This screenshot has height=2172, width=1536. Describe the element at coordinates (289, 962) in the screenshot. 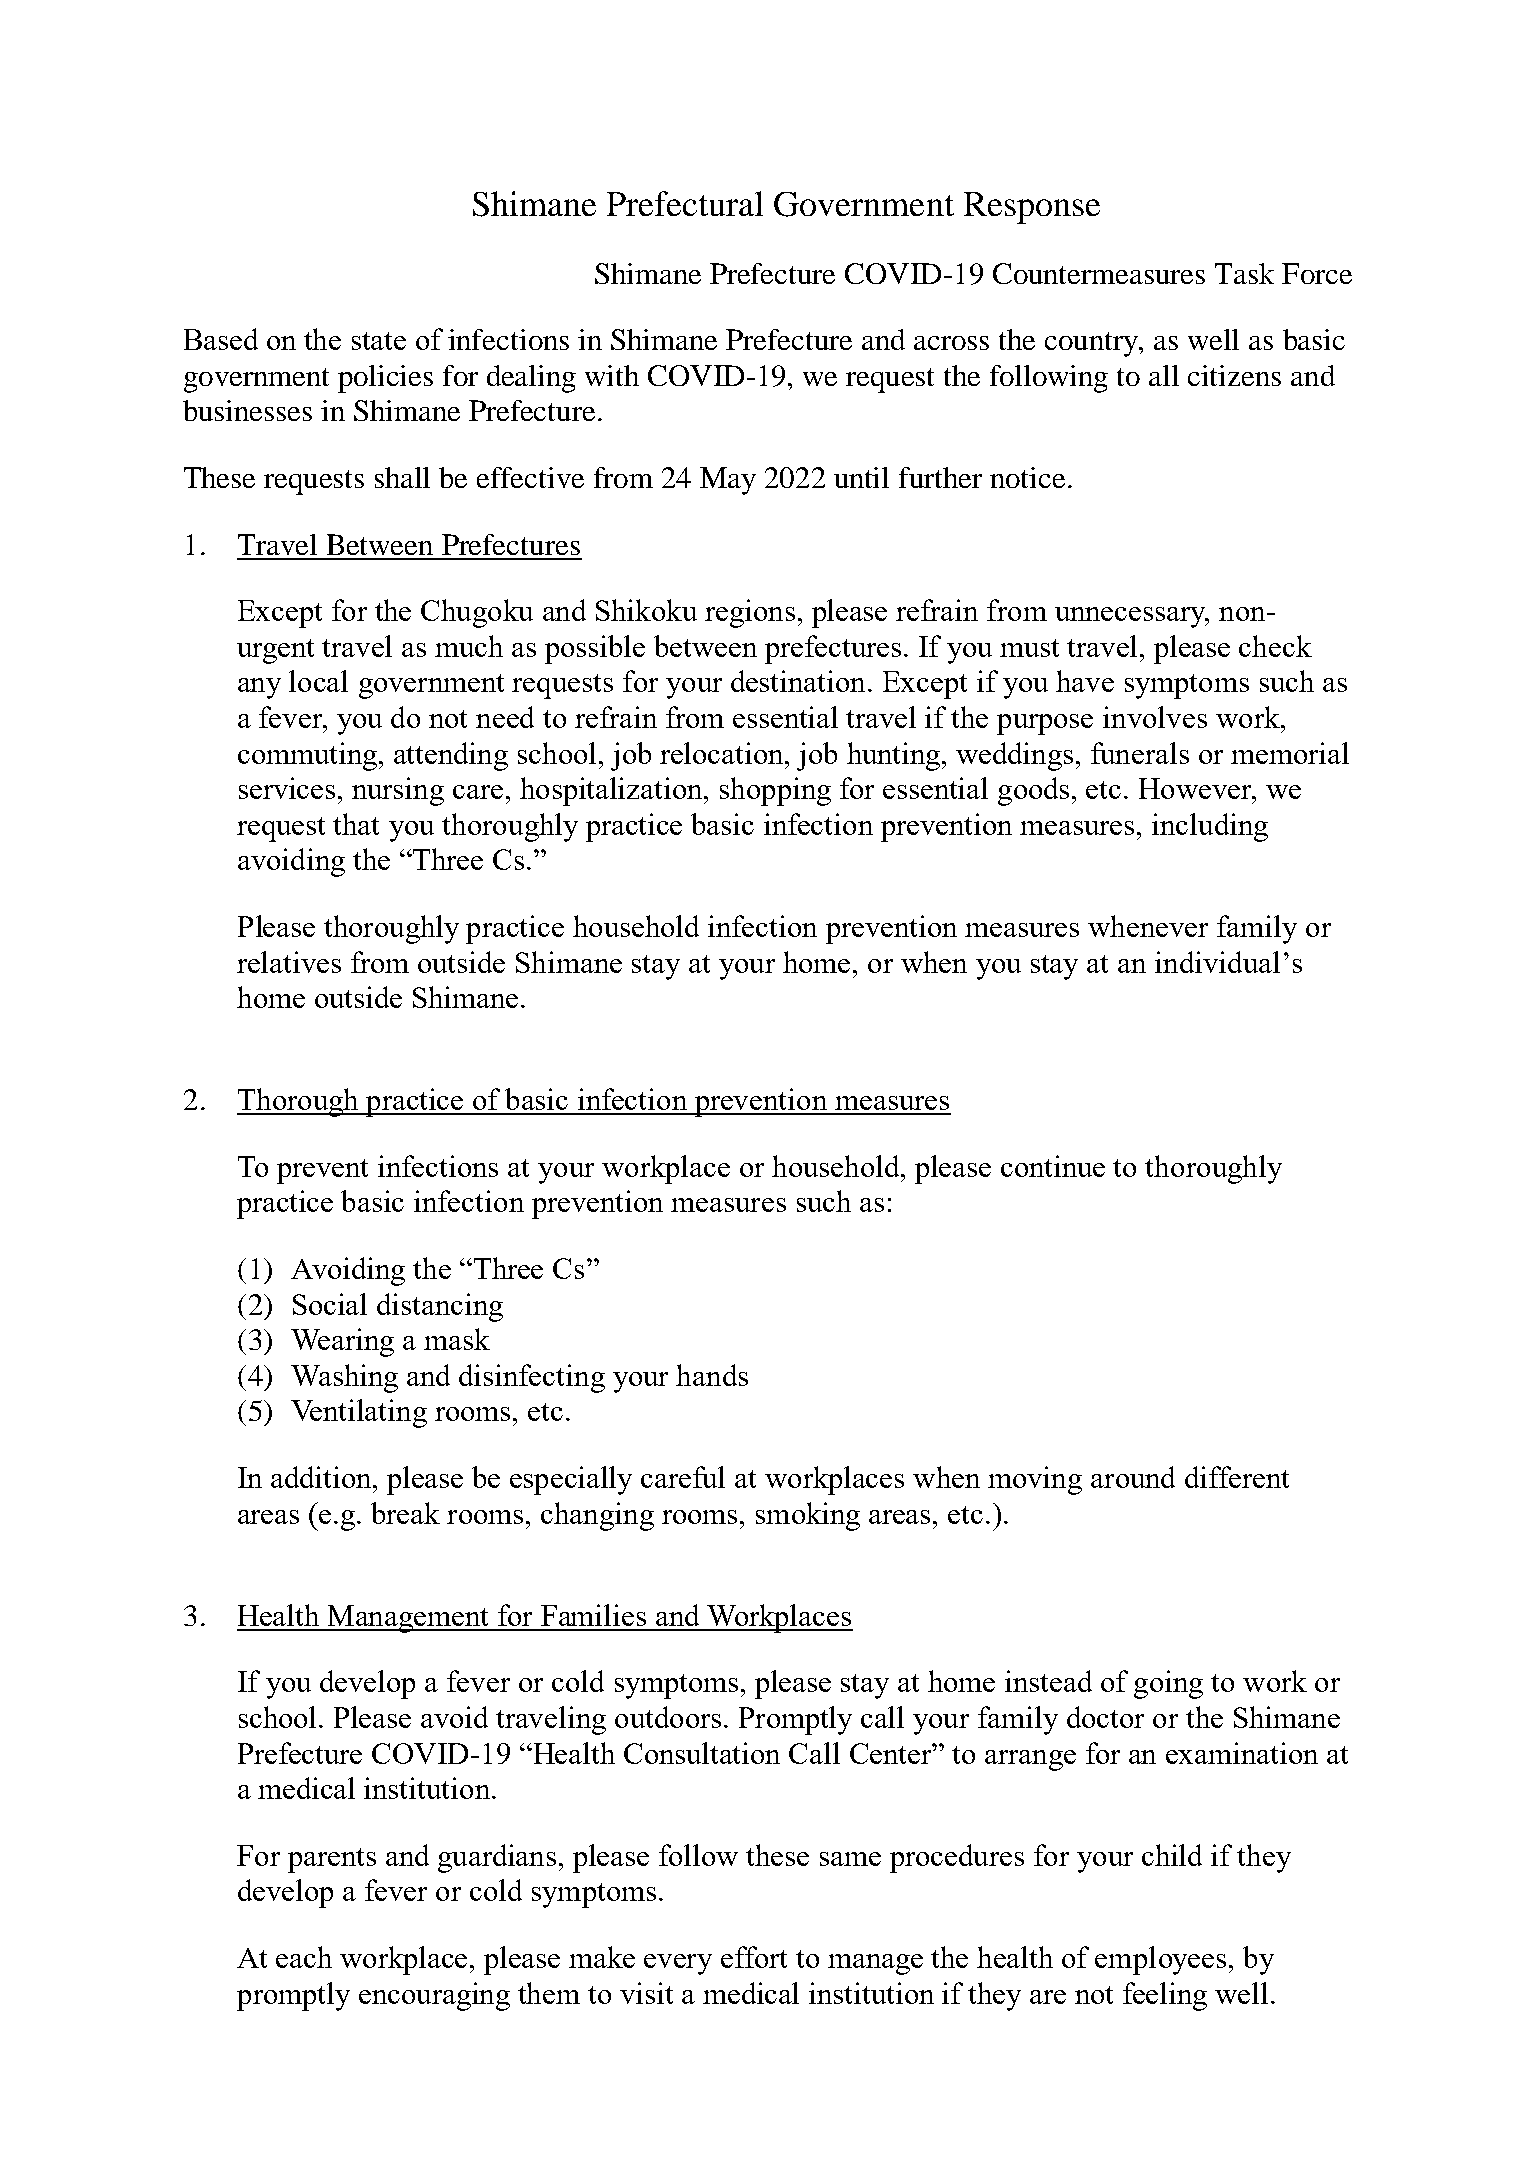

I see `relatives` at that location.
